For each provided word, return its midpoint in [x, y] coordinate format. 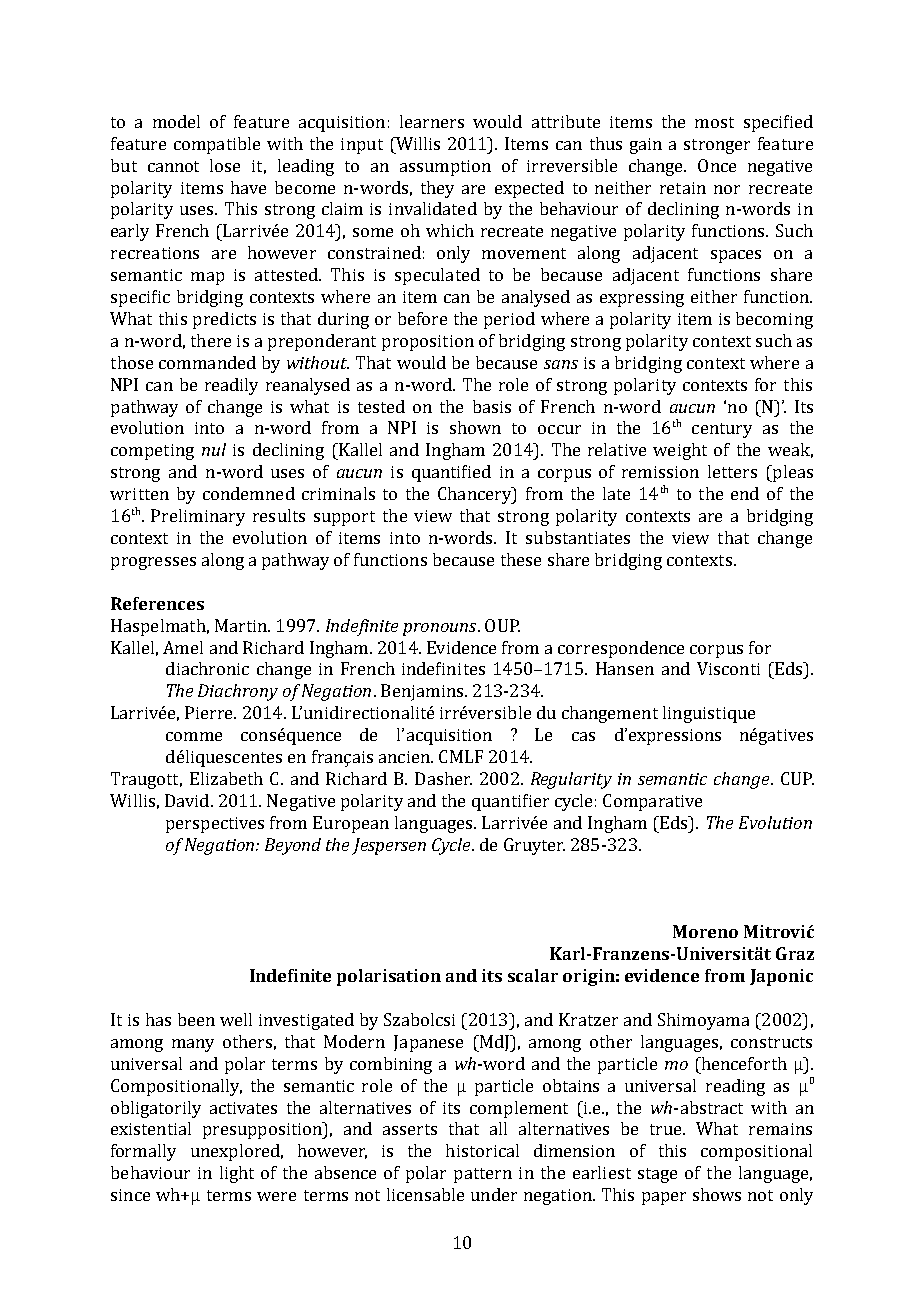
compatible [217, 145]
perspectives [215, 825]
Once [717, 165]
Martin [242, 625]
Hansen [625, 668]
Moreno [705, 931]
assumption [445, 168]
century [722, 430]
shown [475, 427]
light [237, 1174]
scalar [533, 975]
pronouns [441, 629]
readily [231, 386]
